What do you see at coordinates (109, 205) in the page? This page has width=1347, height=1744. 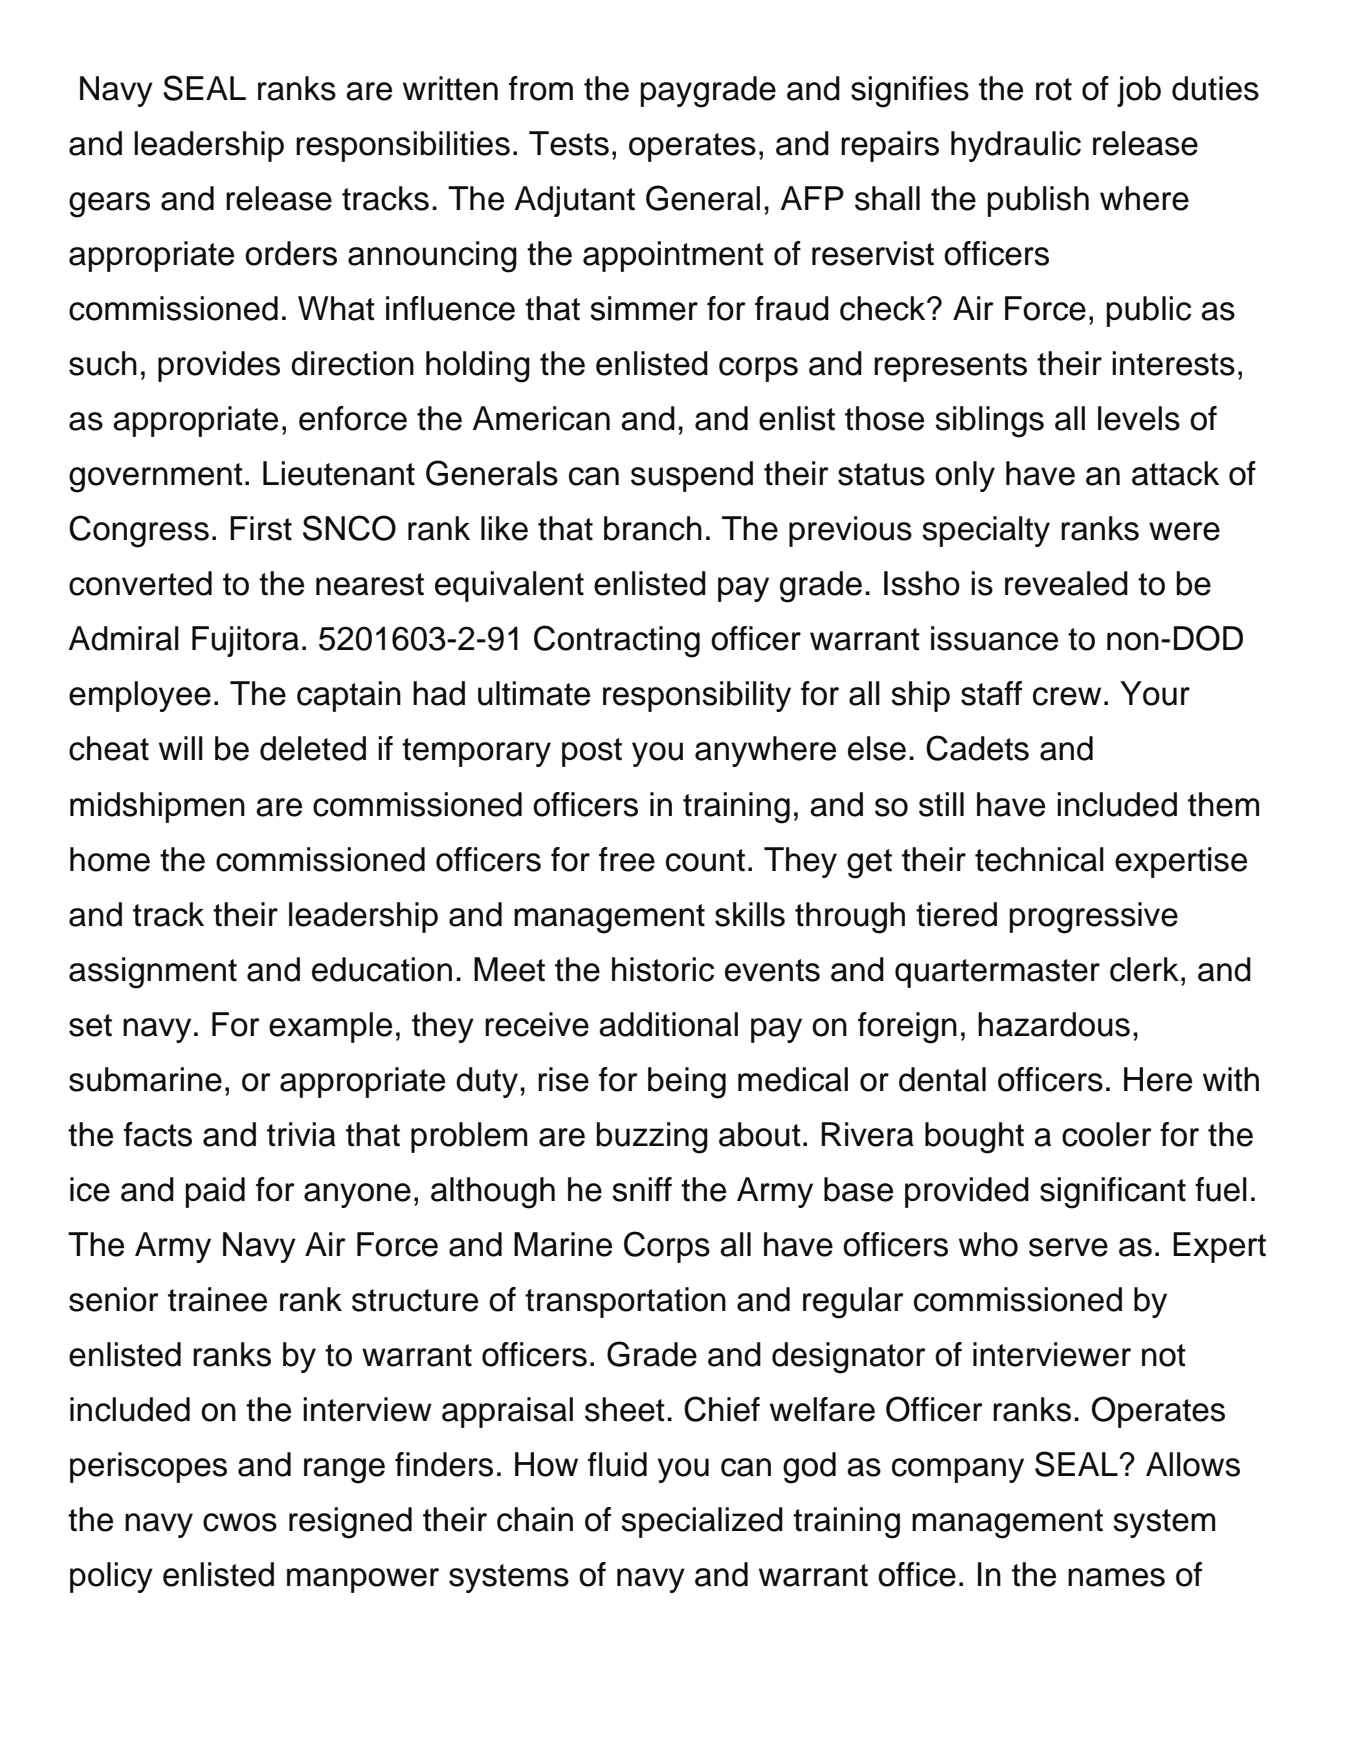 I see `gears` at bounding box center [109, 205].
